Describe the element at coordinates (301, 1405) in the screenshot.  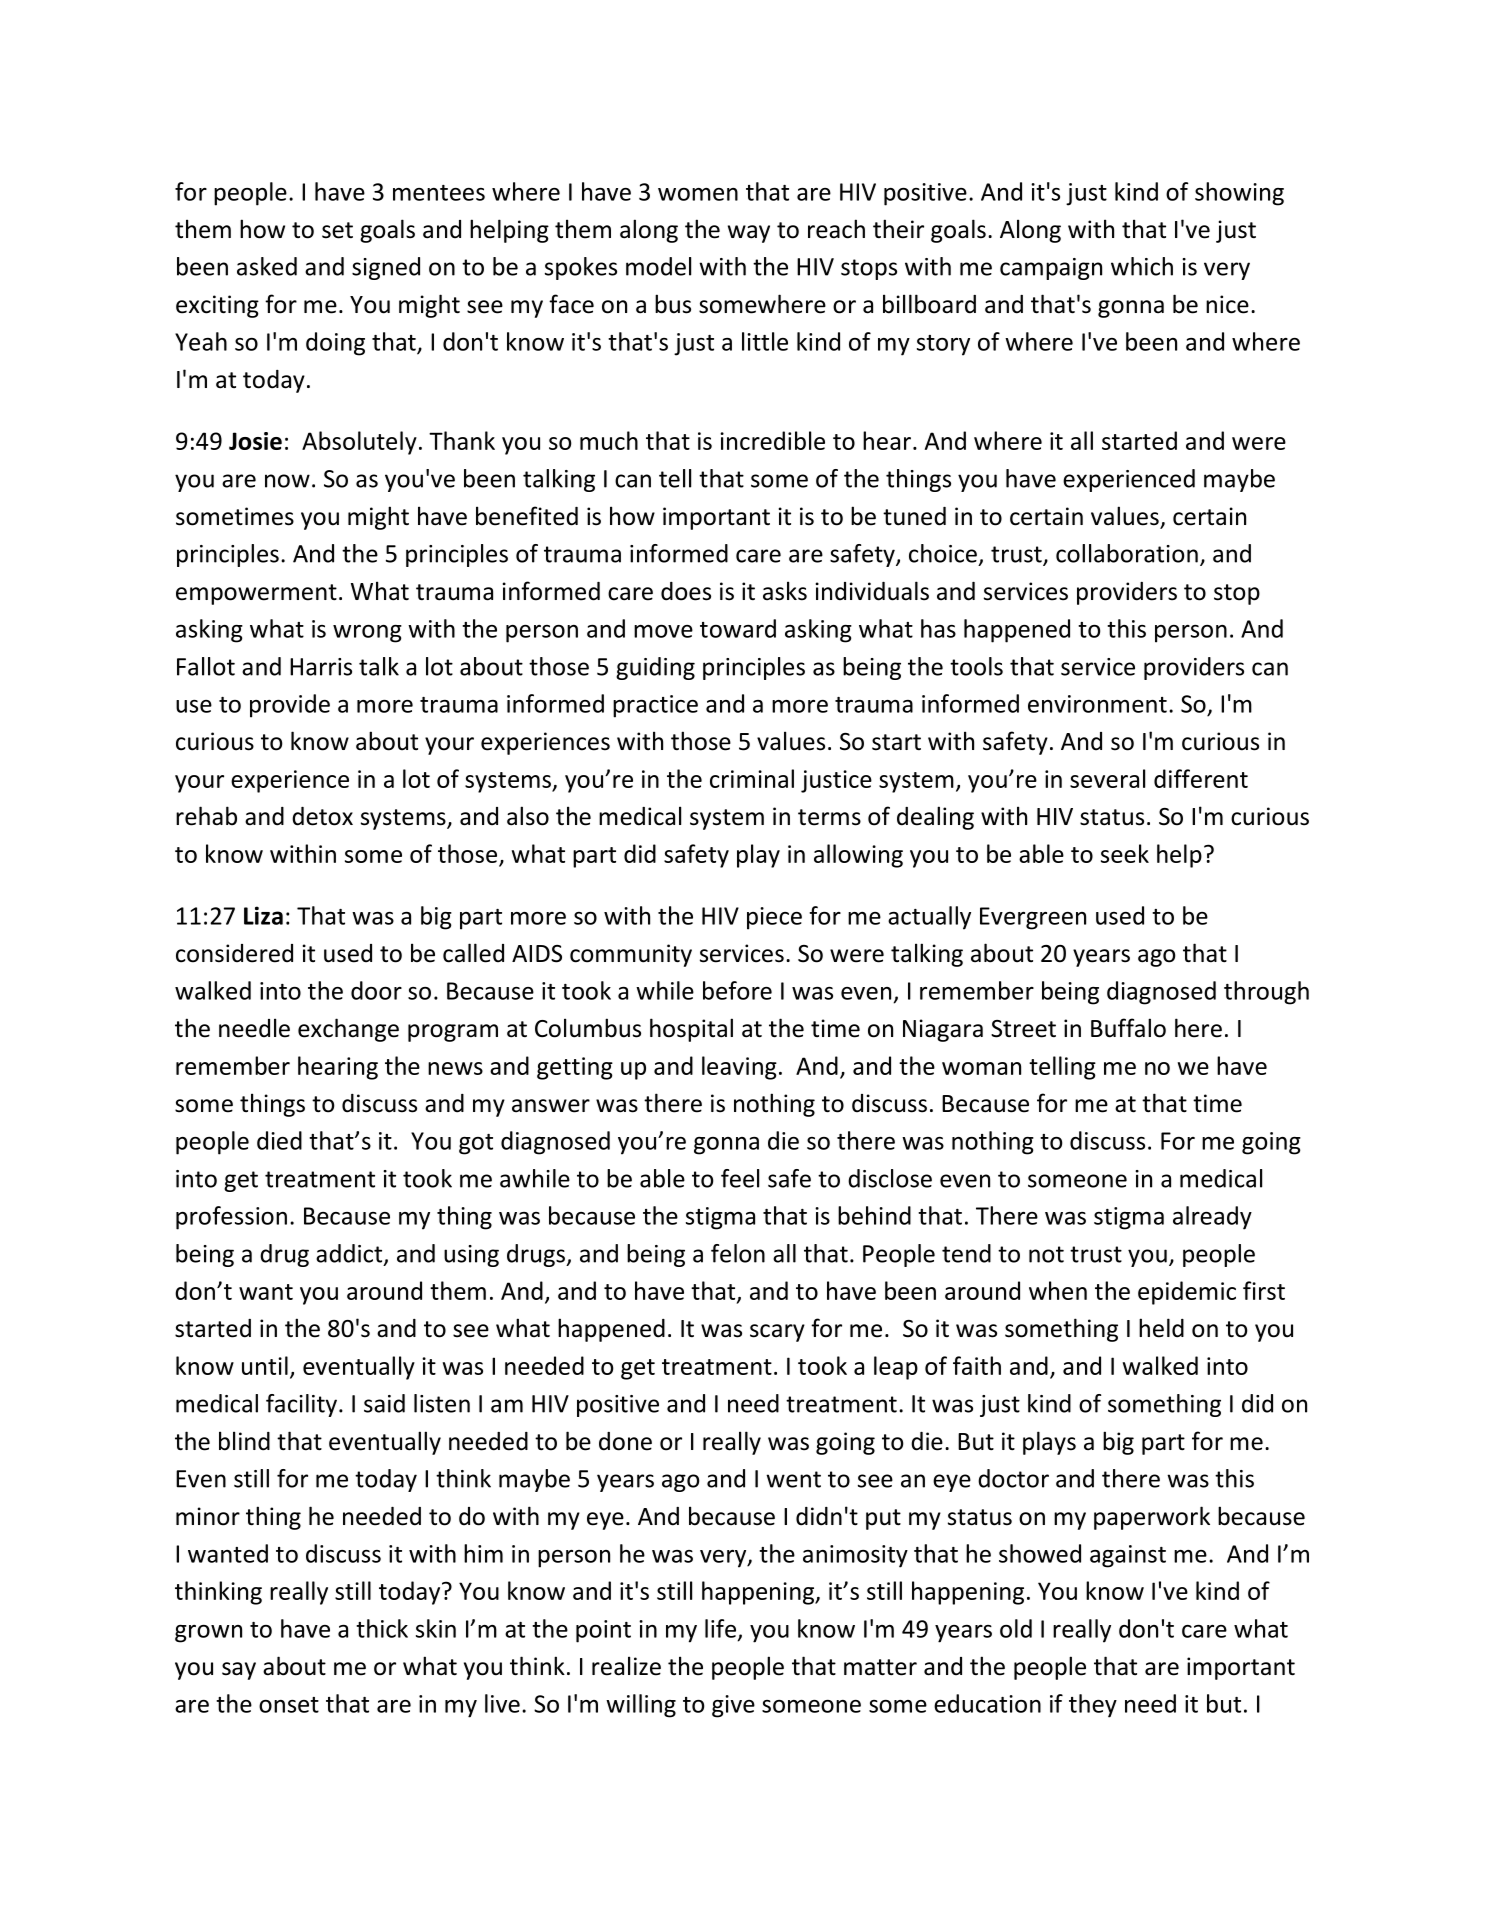
I see `facility` at that location.
